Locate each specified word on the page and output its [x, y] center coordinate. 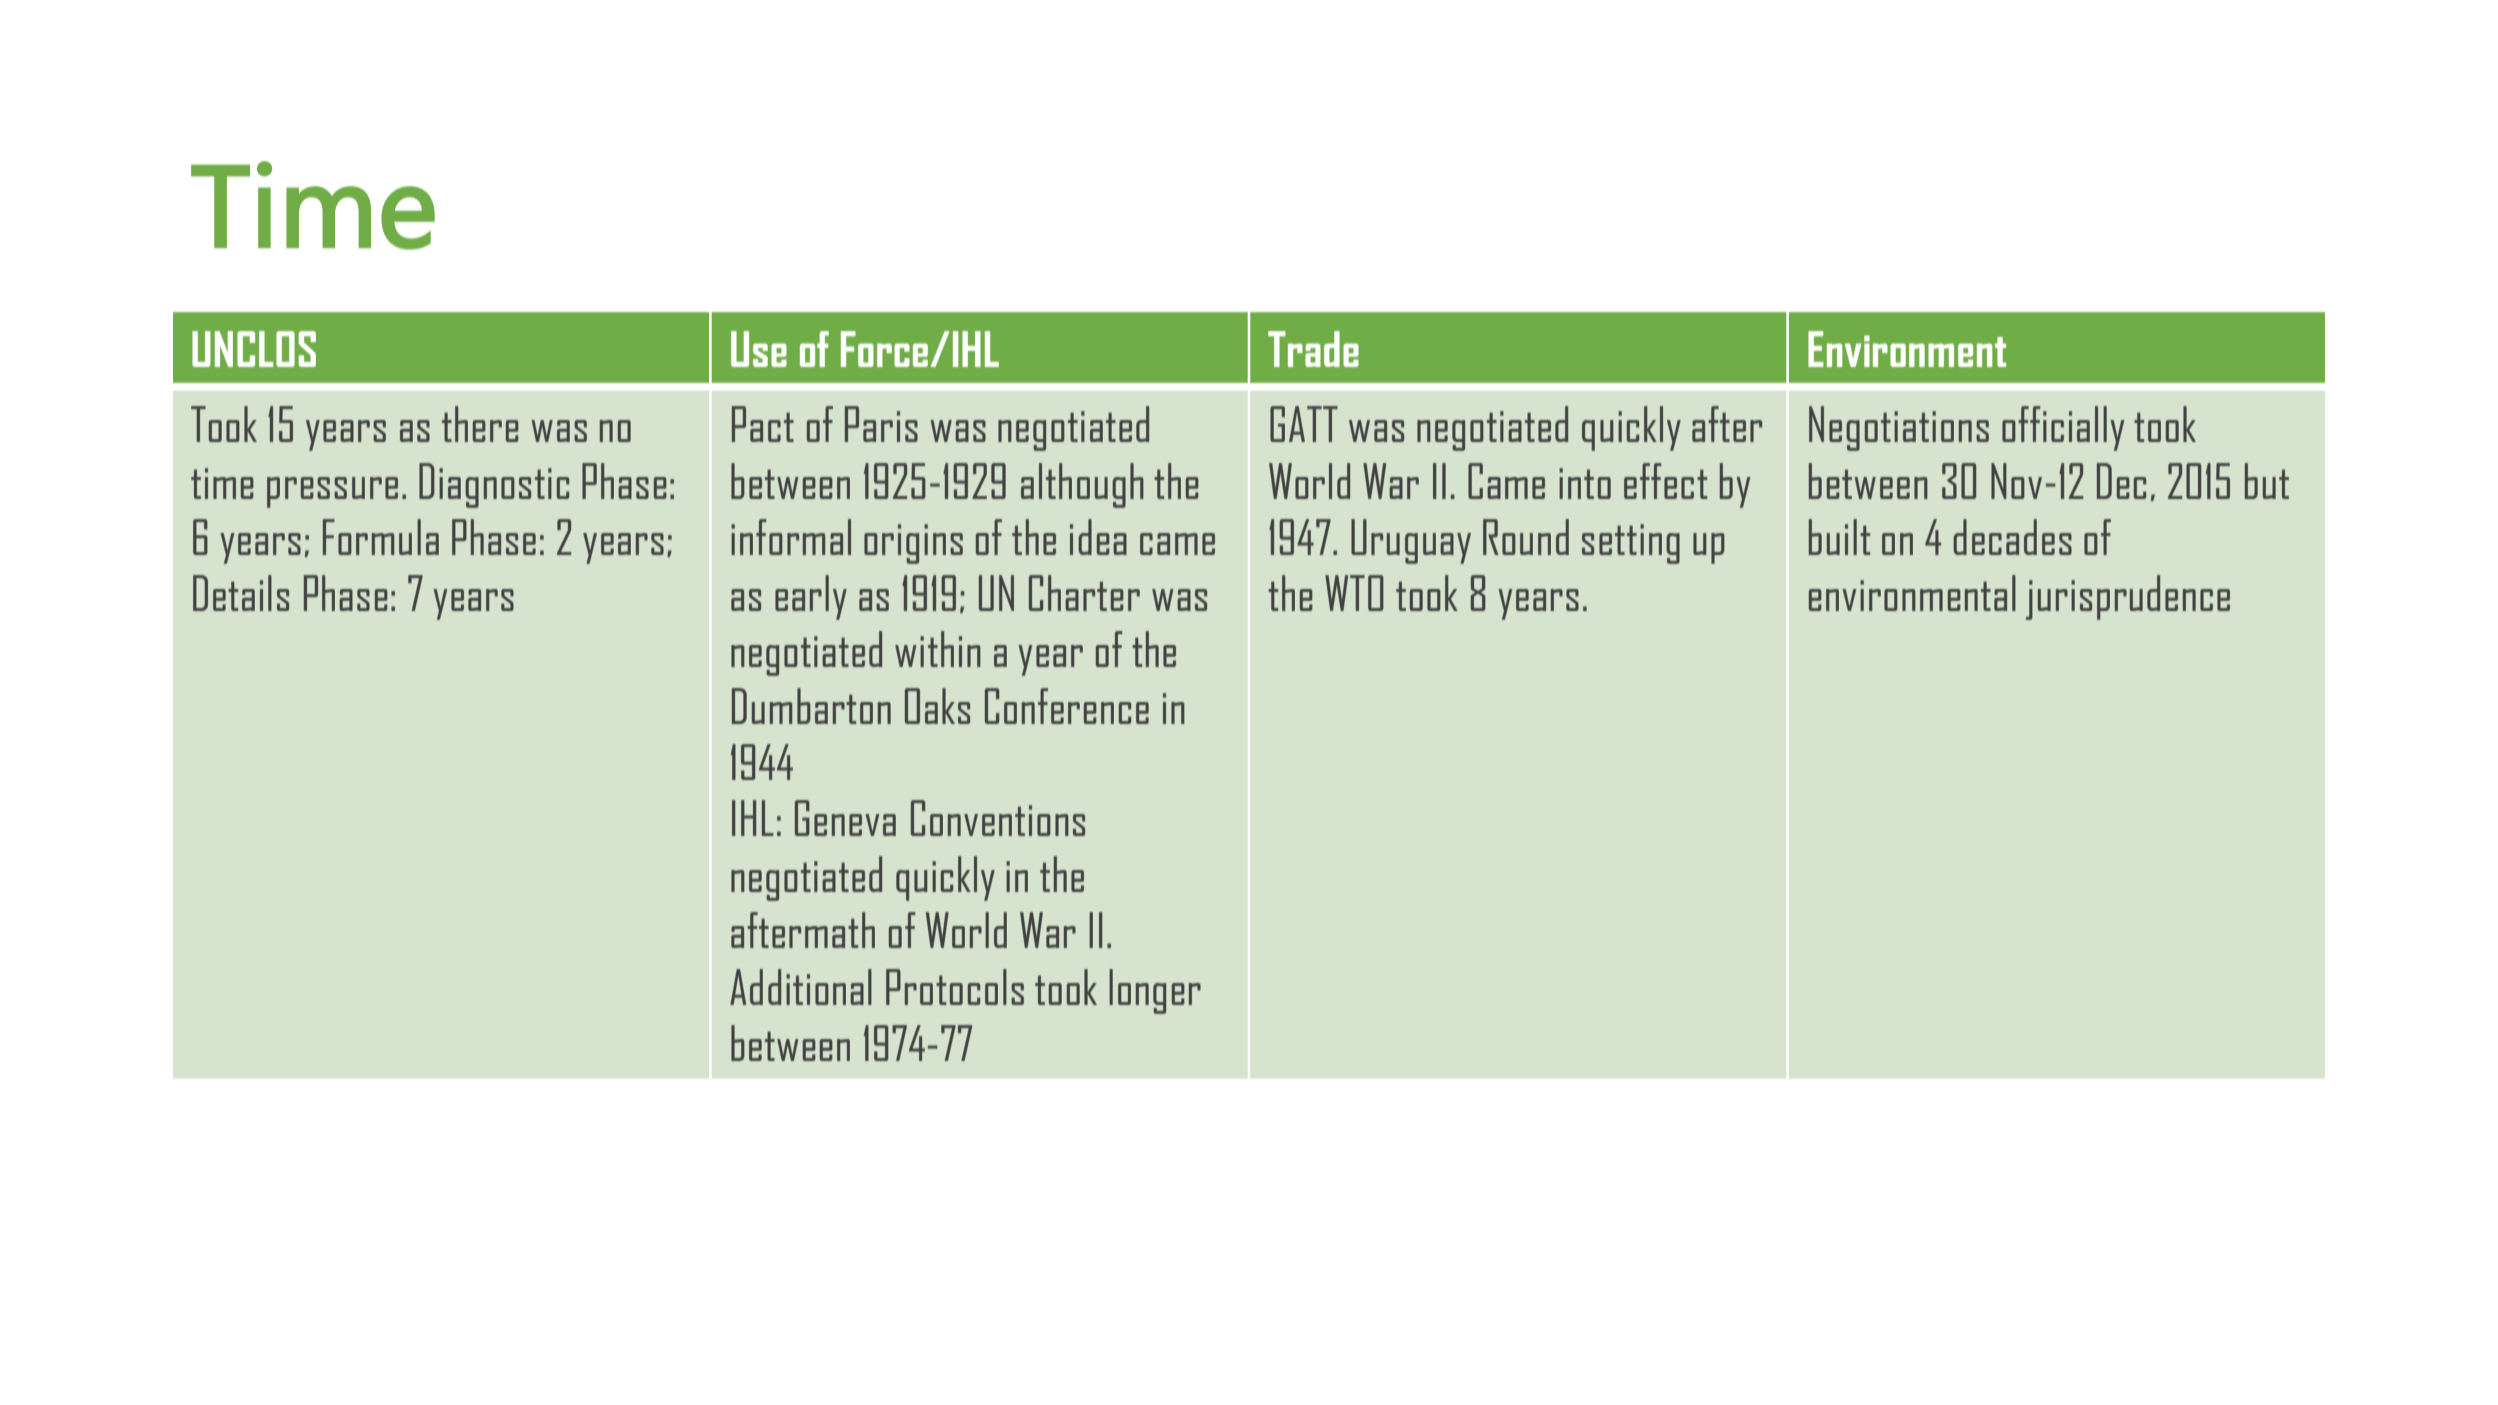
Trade [1313, 349]
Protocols [955, 987]
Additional [801, 987]
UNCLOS [254, 349]
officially [2063, 428]
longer [1155, 991]
